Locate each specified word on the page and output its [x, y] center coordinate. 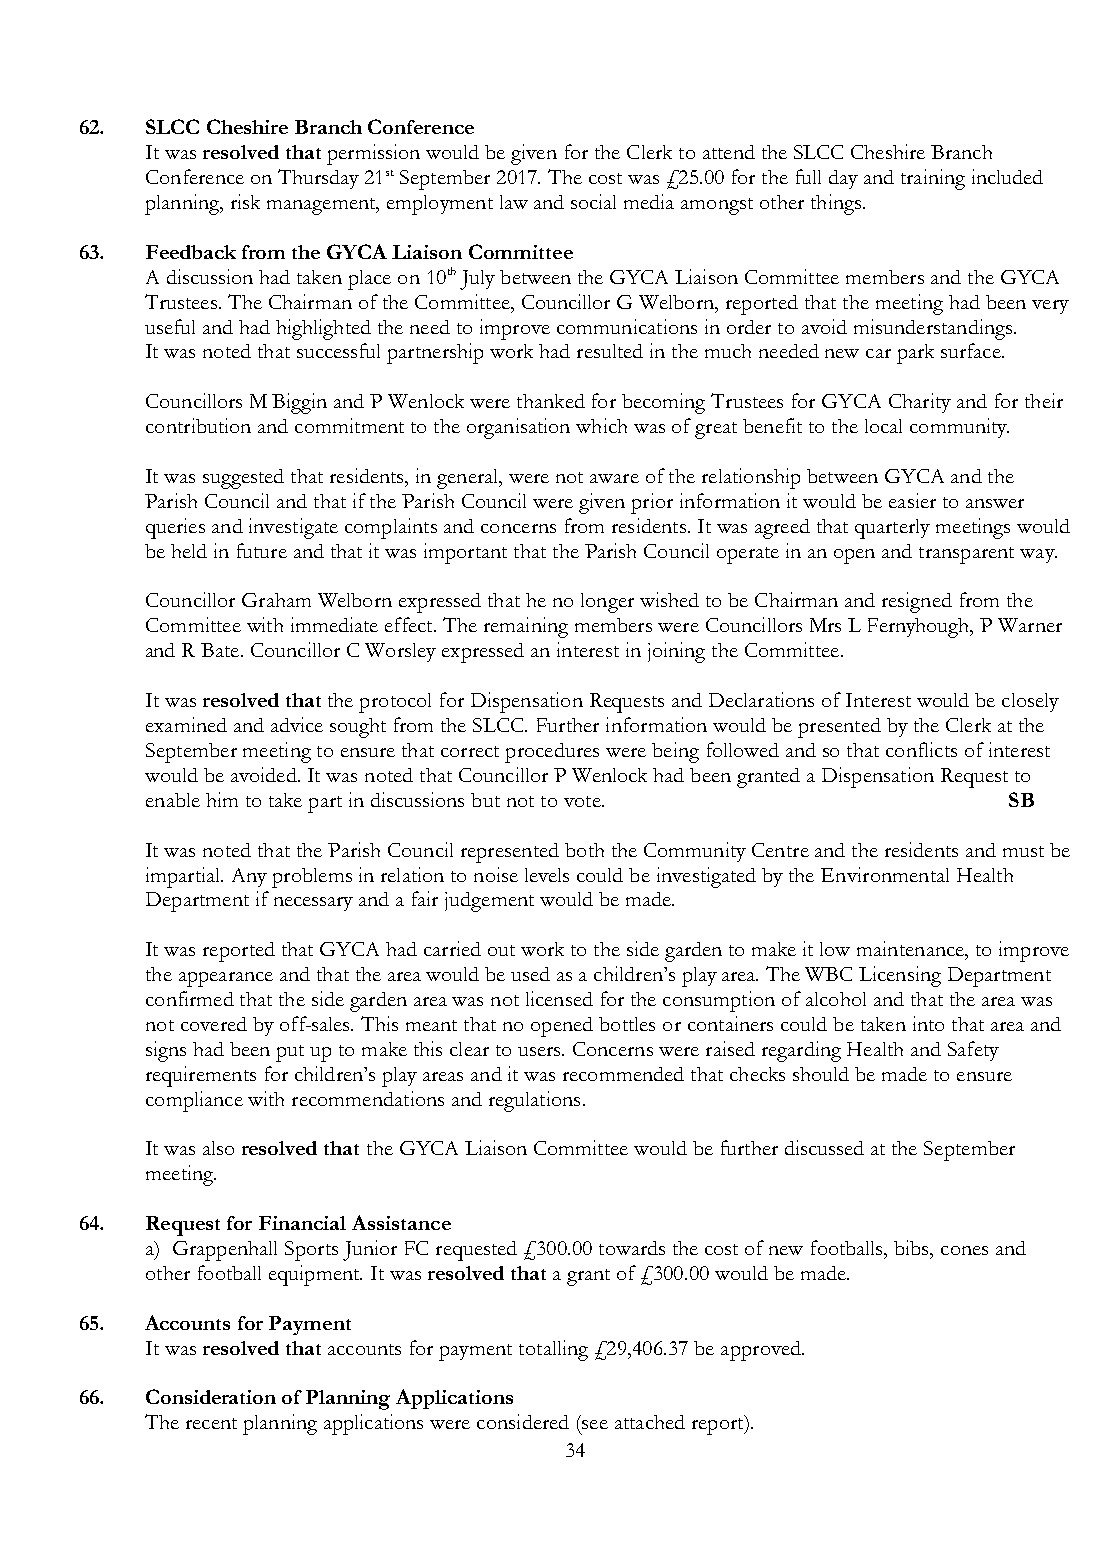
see [595, 1424]
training [933, 179]
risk [245, 201]
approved [762, 1351]
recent [211, 1423]
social [593, 201]
